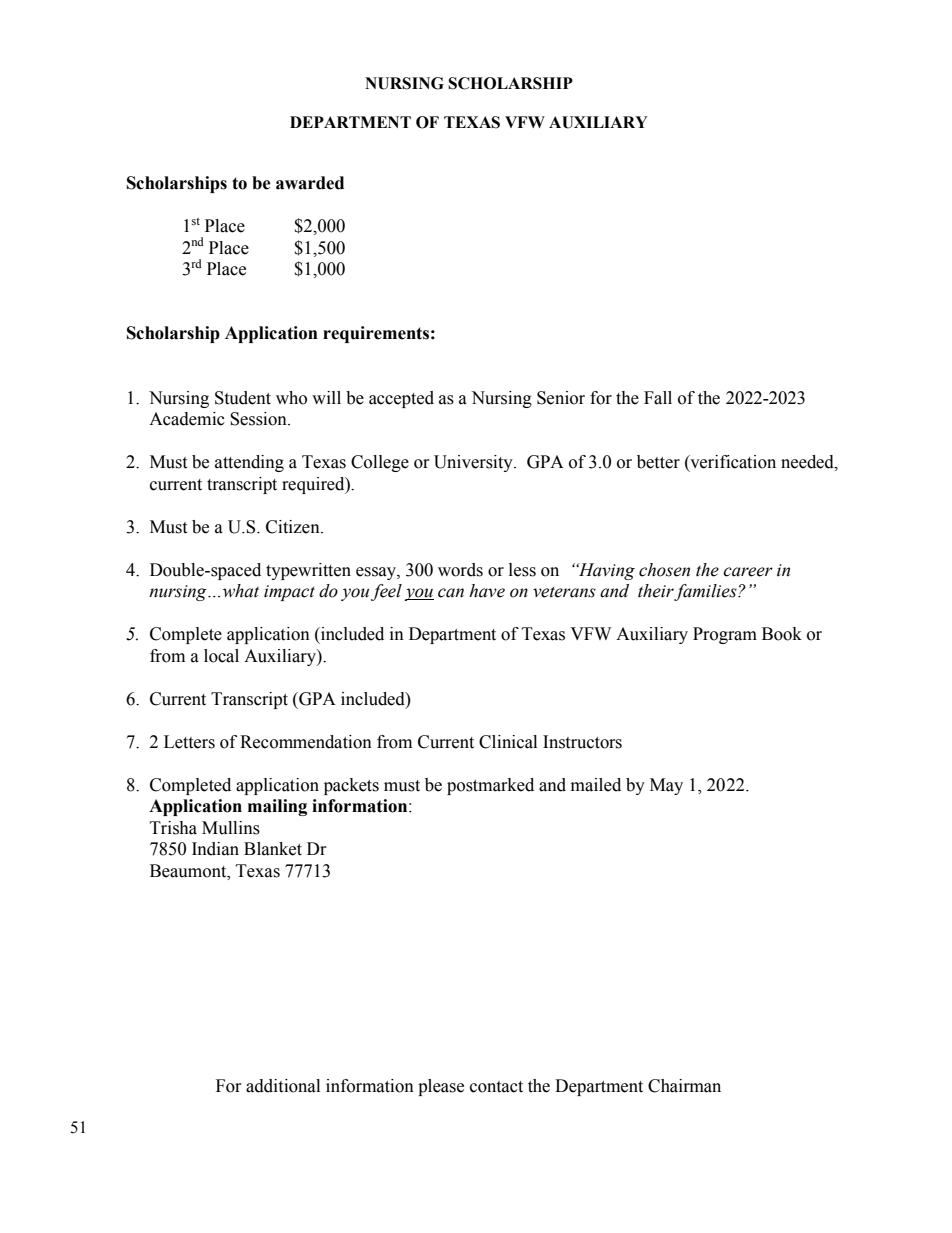 The height and width of the page is (1233, 952). I want to click on awarded, so click(310, 183).
